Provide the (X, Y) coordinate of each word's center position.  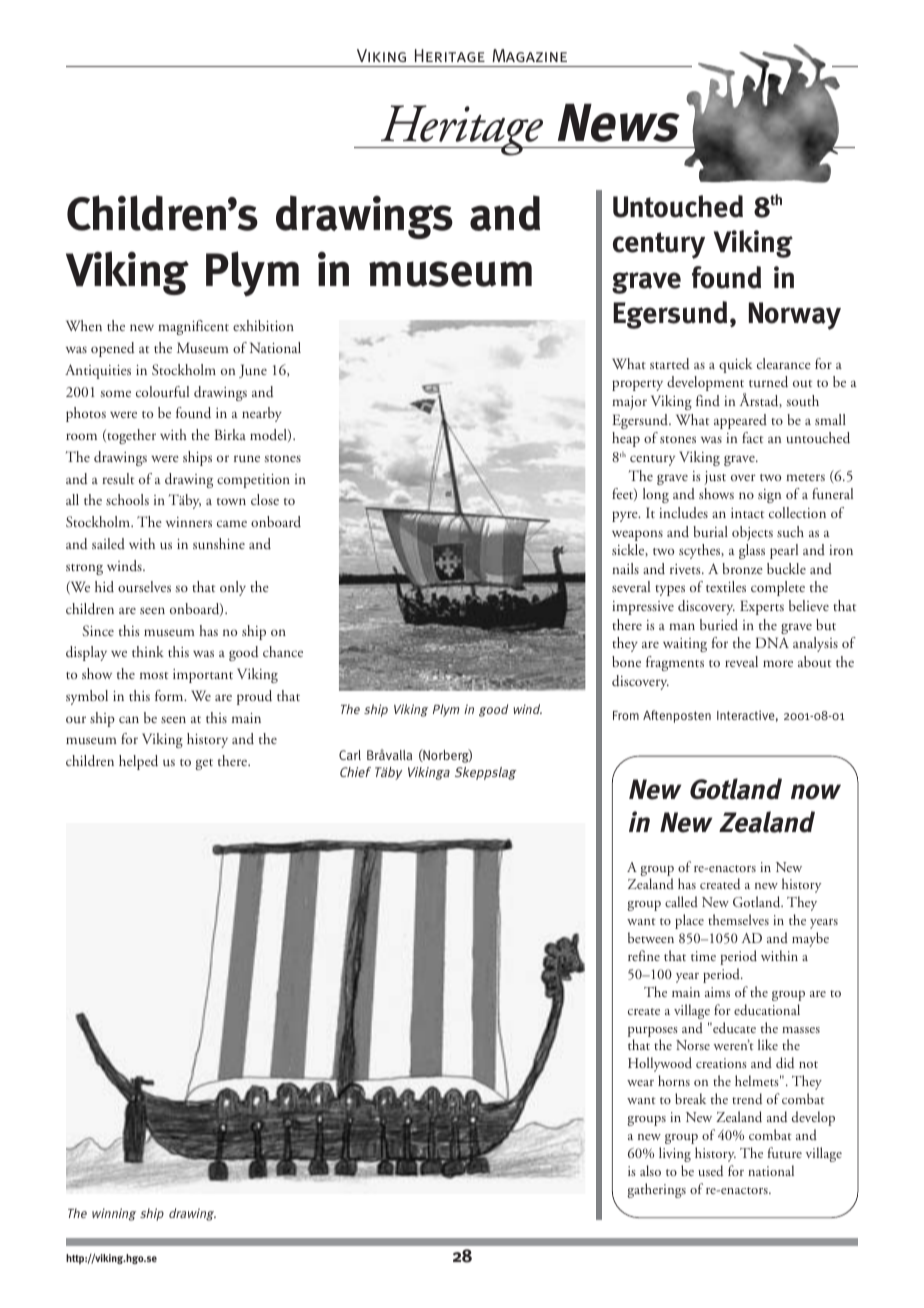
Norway (795, 316)
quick (735, 365)
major (629, 403)
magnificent (193, 327)
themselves (738, 919)
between (651, 937)
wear (640, 1083)
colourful (162, 391)
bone (626, 661)
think (148, 651)
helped (138, 762)
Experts (762, 607)
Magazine (529, 55)
